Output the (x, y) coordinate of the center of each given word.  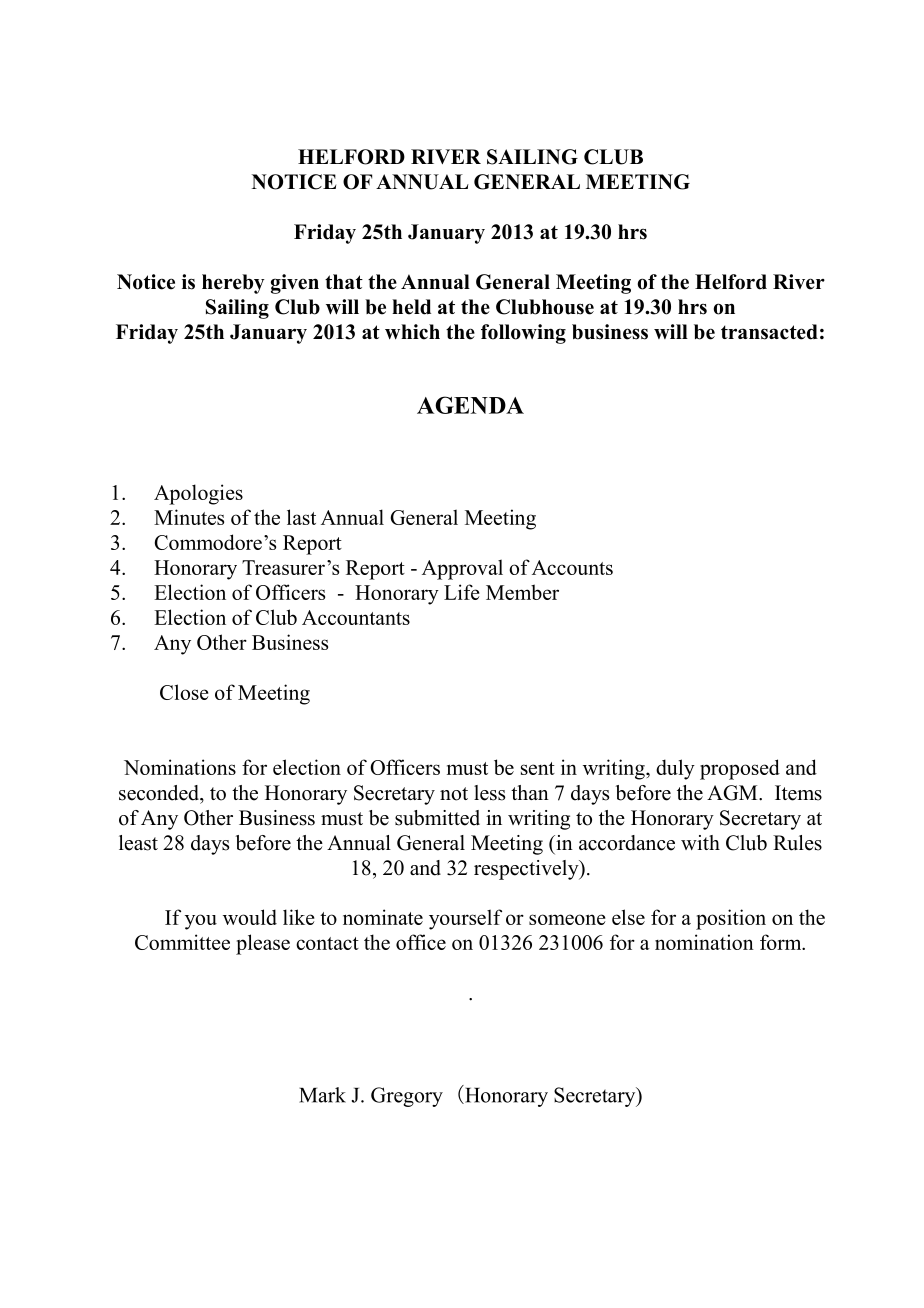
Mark (322, 1095)
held (411, 307)
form (782, 942)
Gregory (407, 1097)
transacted (769, 332)
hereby (233, 284)
